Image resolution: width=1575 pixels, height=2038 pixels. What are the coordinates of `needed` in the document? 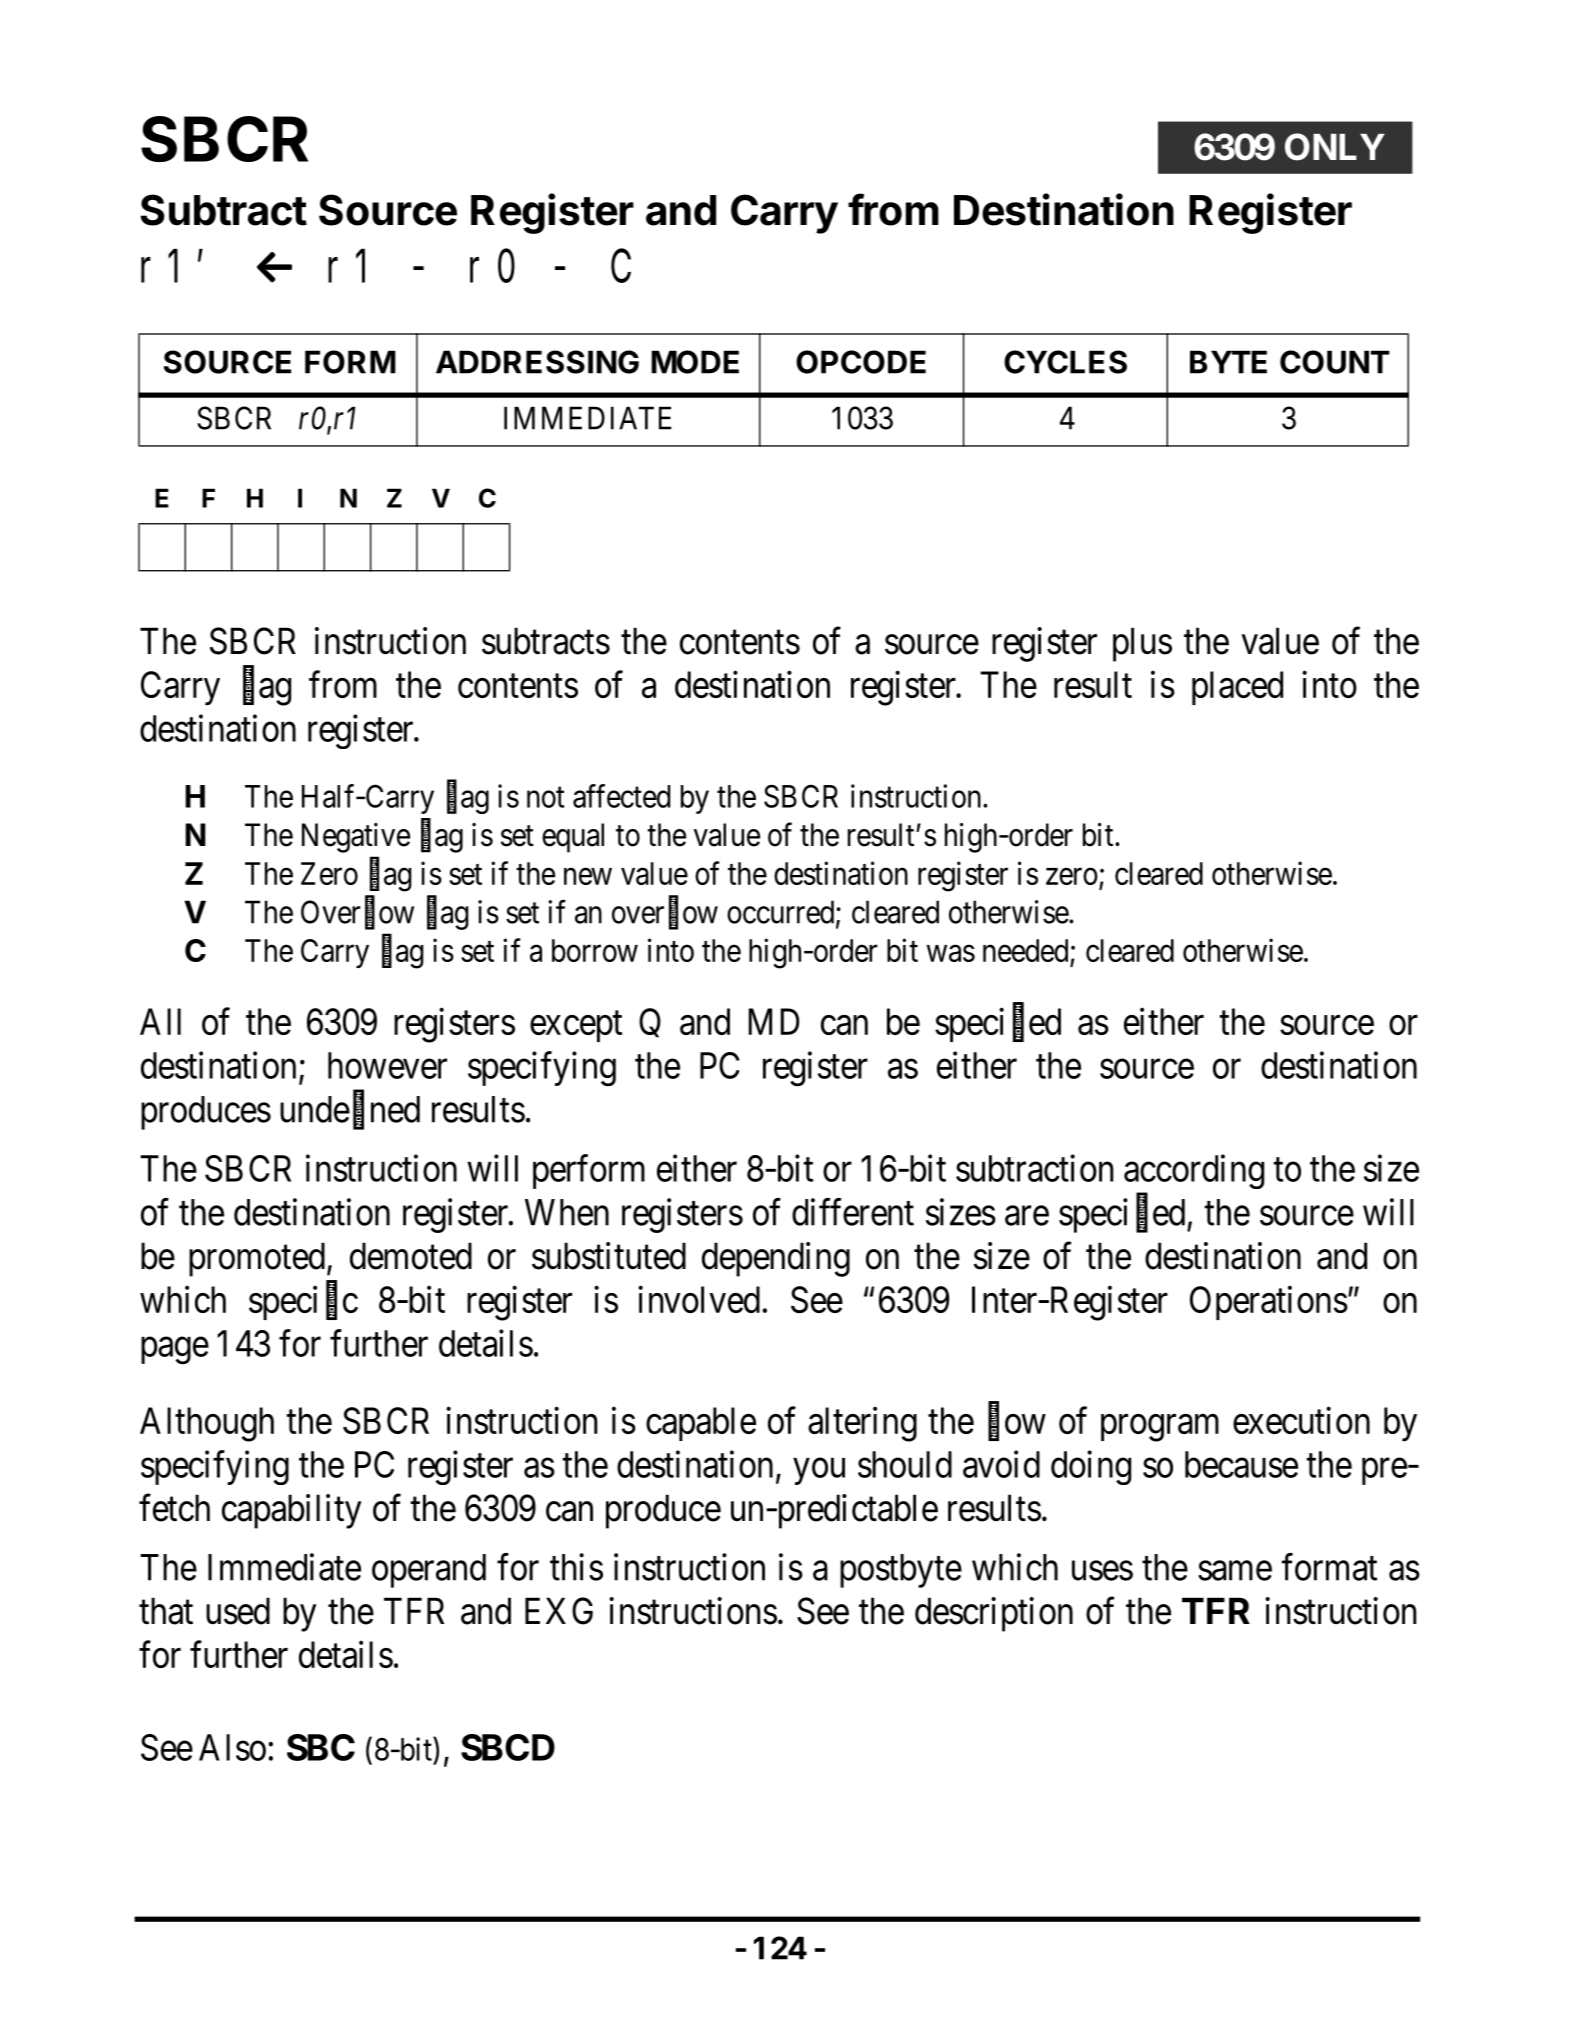 It's located at (1025, 950).
